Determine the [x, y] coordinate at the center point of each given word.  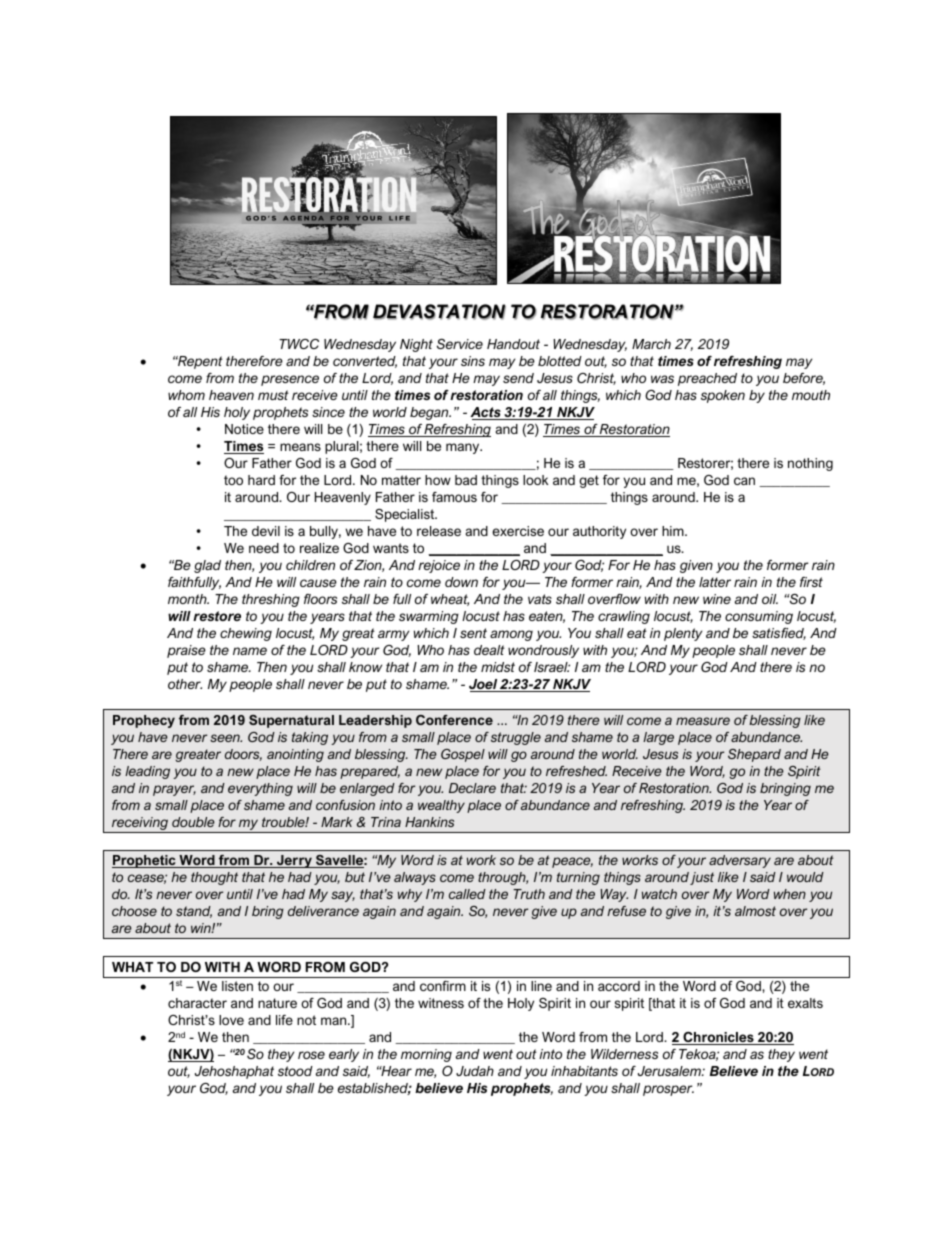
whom [186, 395]
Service [460, 344]
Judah [475, 1071]
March [651, 344]
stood [295, 1071]
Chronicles [718, 1038]
